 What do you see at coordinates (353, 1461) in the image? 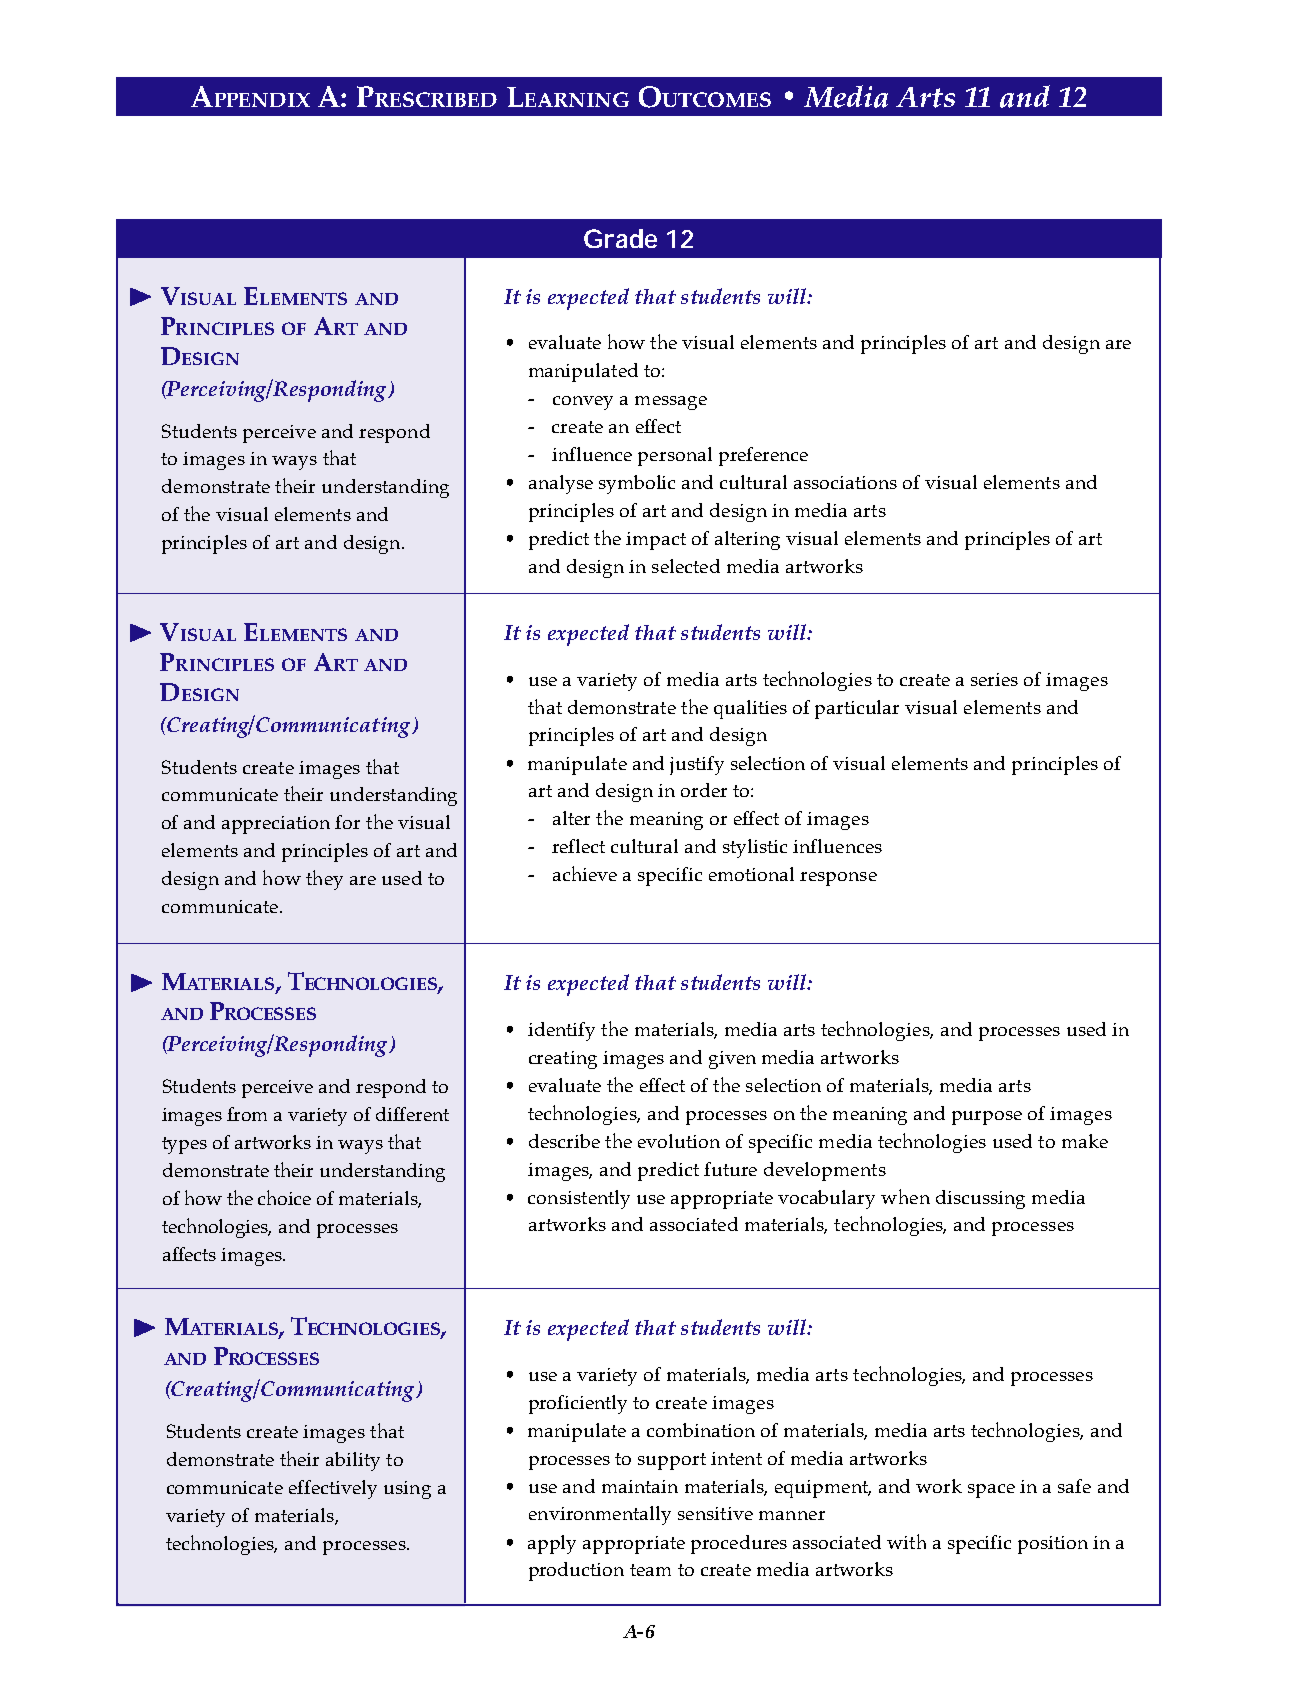
I see `ability` at bounding box center [353, 1461].
